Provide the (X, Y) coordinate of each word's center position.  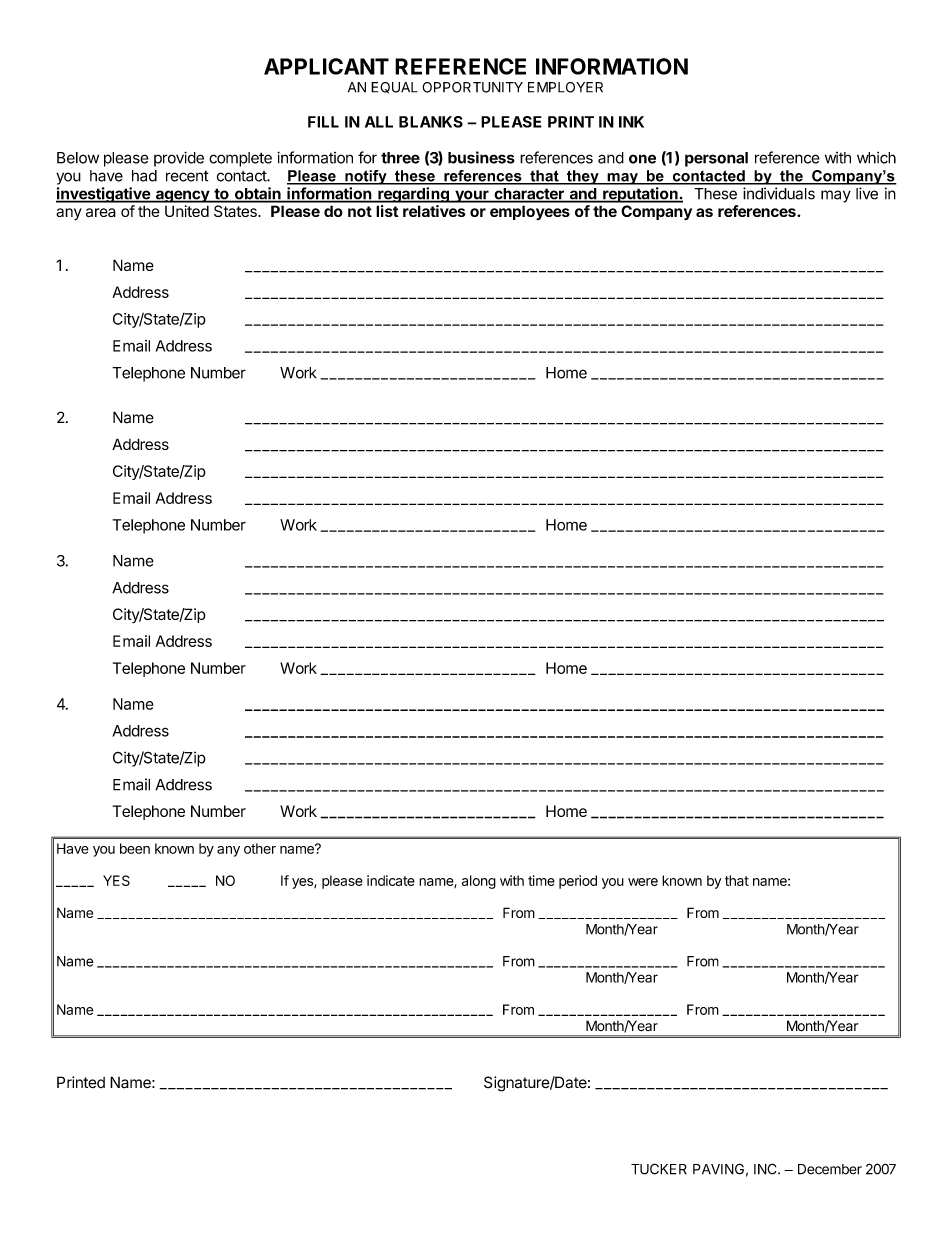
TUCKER (659, 1169)
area (101, 212)
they (583, 177)
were (643, 882)
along (479, 882)
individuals (779, 193)
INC (766, 1169)
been (135, 848)
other (260, 848)
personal (716, 159)
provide (179, 159)
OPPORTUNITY (472, 87)
